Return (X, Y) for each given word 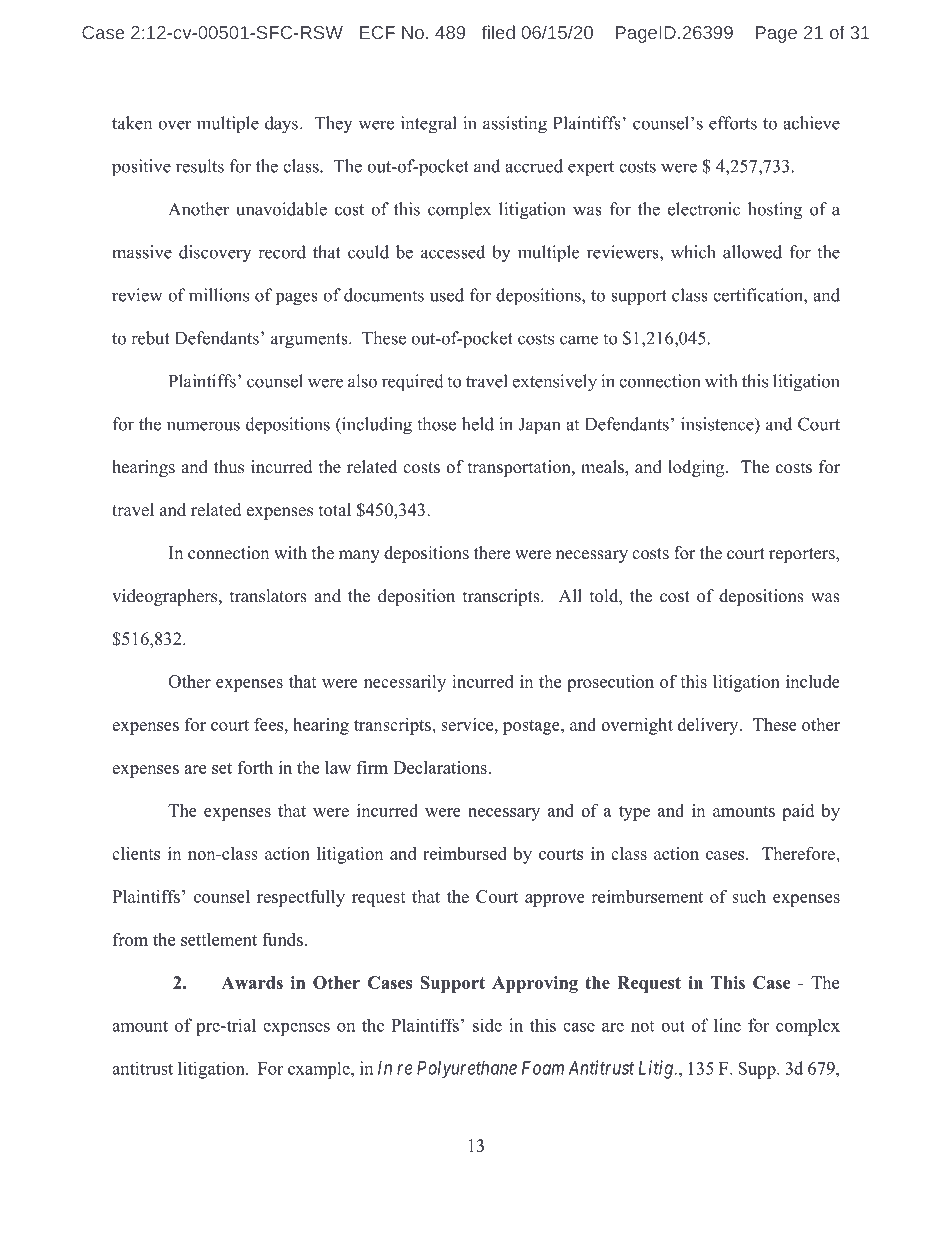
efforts (733, 123)
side (487, 1025)
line (727, 1025)
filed (498, 32)
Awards (252, 982)
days (281, 125)
